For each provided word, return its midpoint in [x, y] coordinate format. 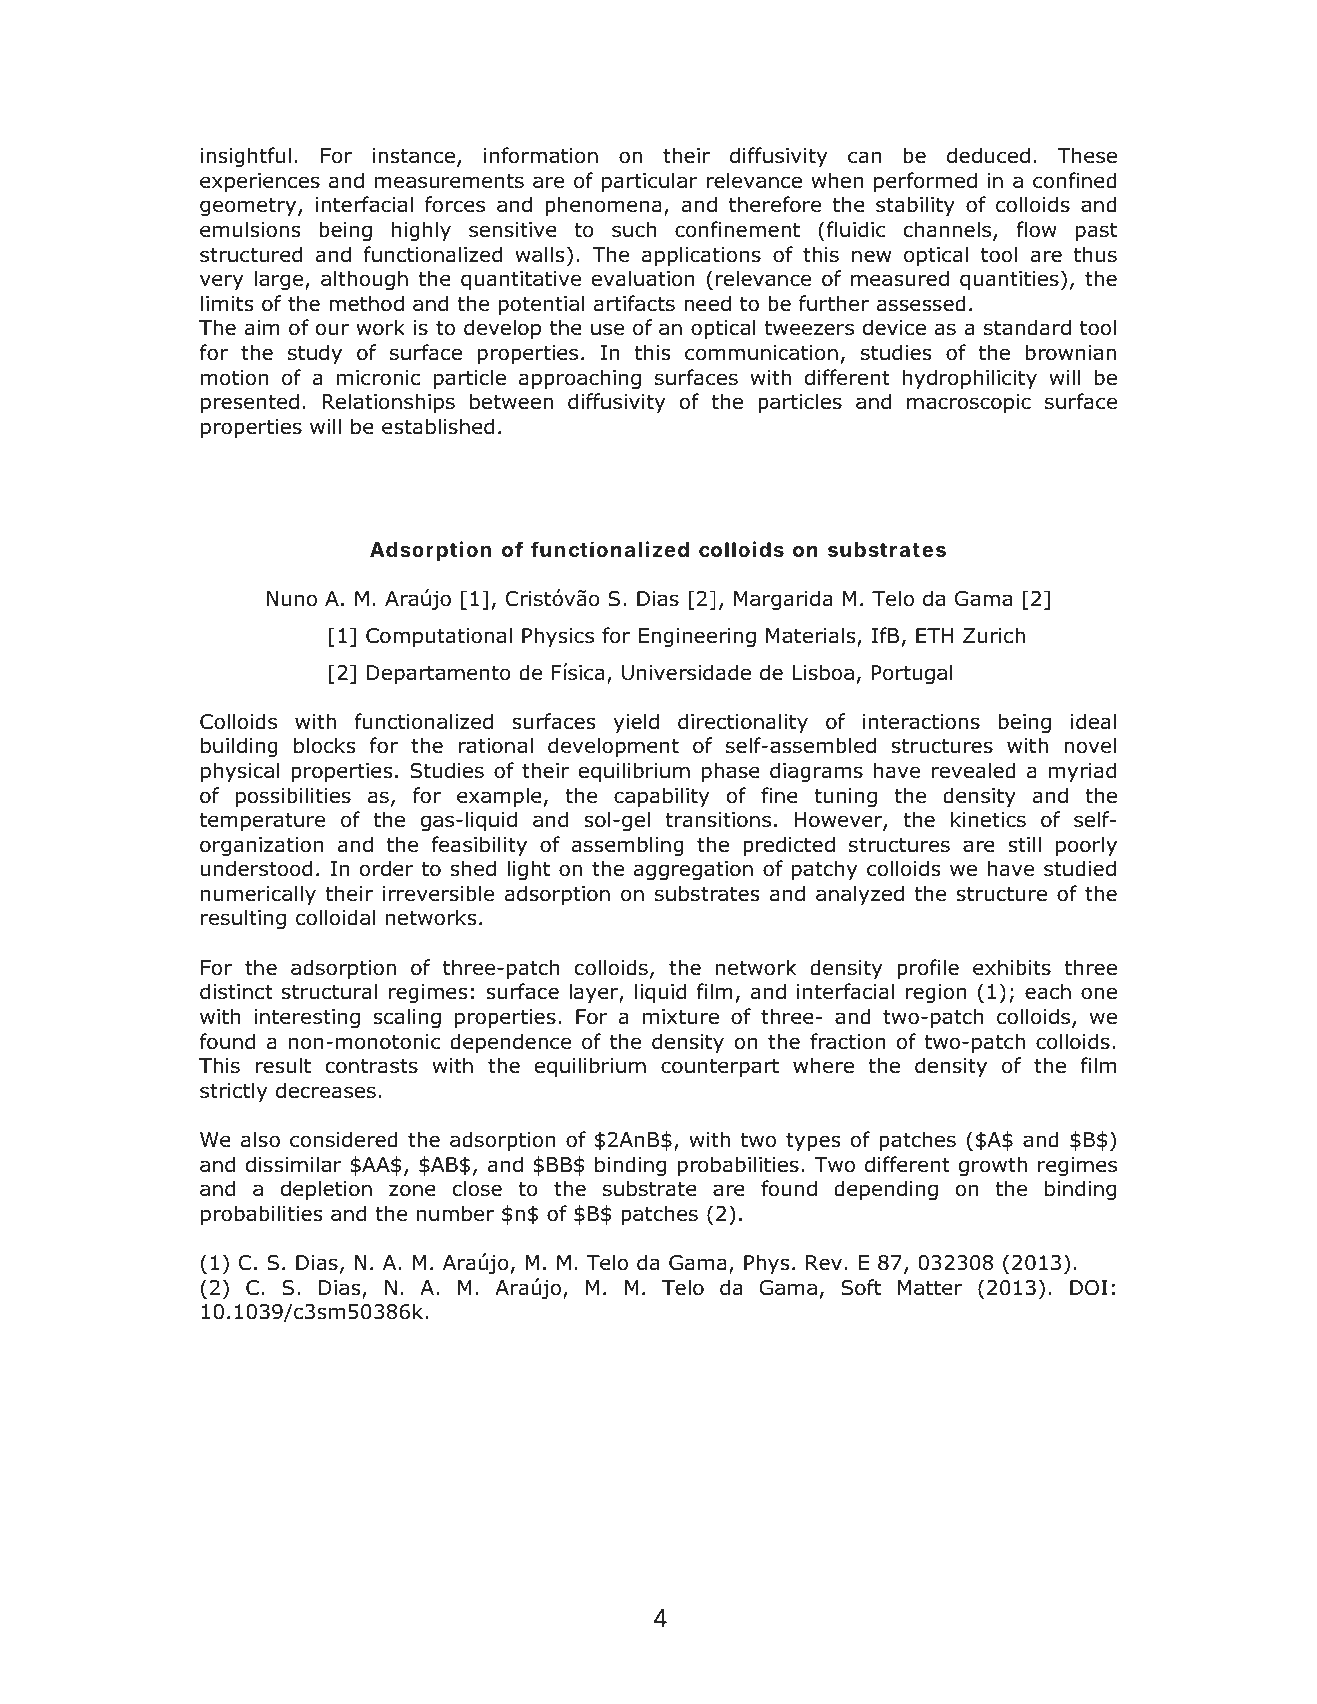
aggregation [693, 870]
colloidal [335, 917]
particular [650, 182]
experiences [260, 182]
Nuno [292, 599]
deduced [988, 155]
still [1024, 844]
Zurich [994, 635]
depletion [326, 1190]
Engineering [697, 637]
